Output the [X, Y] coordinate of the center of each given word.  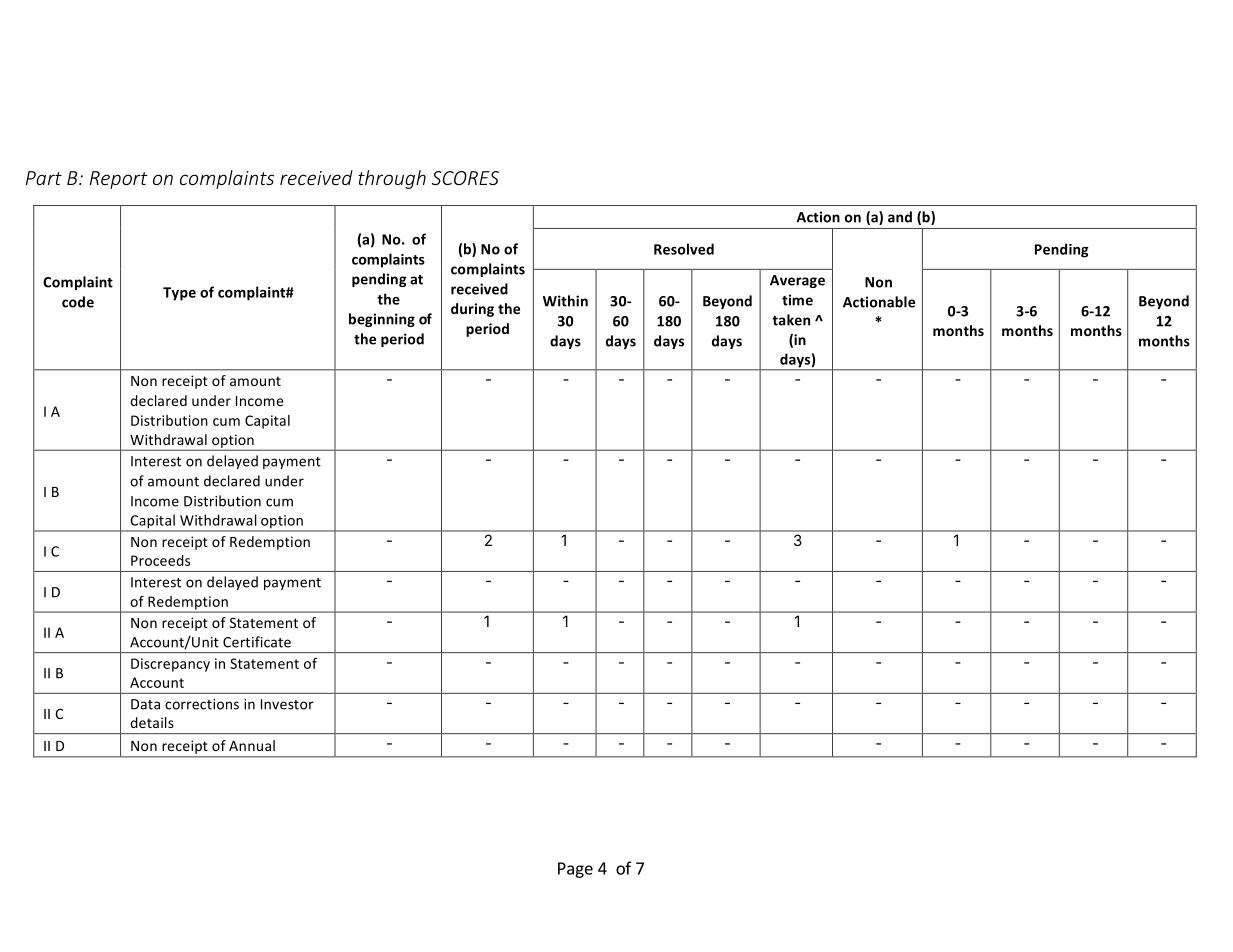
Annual [252, 745]
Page [575, 870]
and [900, 217]
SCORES [465, 178]
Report [119, 180]
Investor [287, 704]
